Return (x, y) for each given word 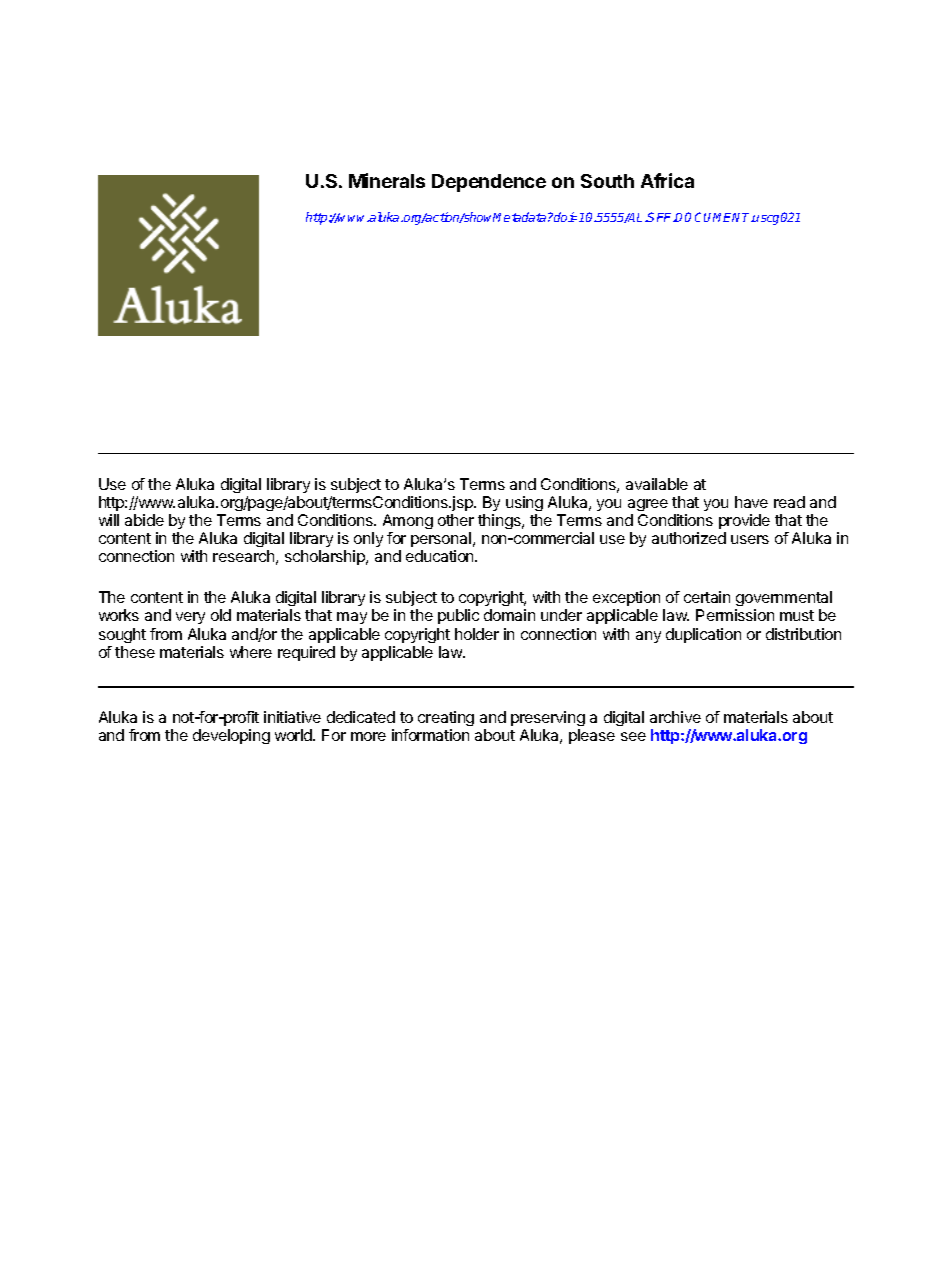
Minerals (387, 180)
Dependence (489, 183)
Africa (667, 180)
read (789, 502)
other (456, 520)
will (109, 520)
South (607, 181)
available (657, 484)
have (751, 502)
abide (144, 520)
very (190, 618)
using (524, 505)
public (458, 616)
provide (744, 523)
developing (231, 736)
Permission (735, 615)
